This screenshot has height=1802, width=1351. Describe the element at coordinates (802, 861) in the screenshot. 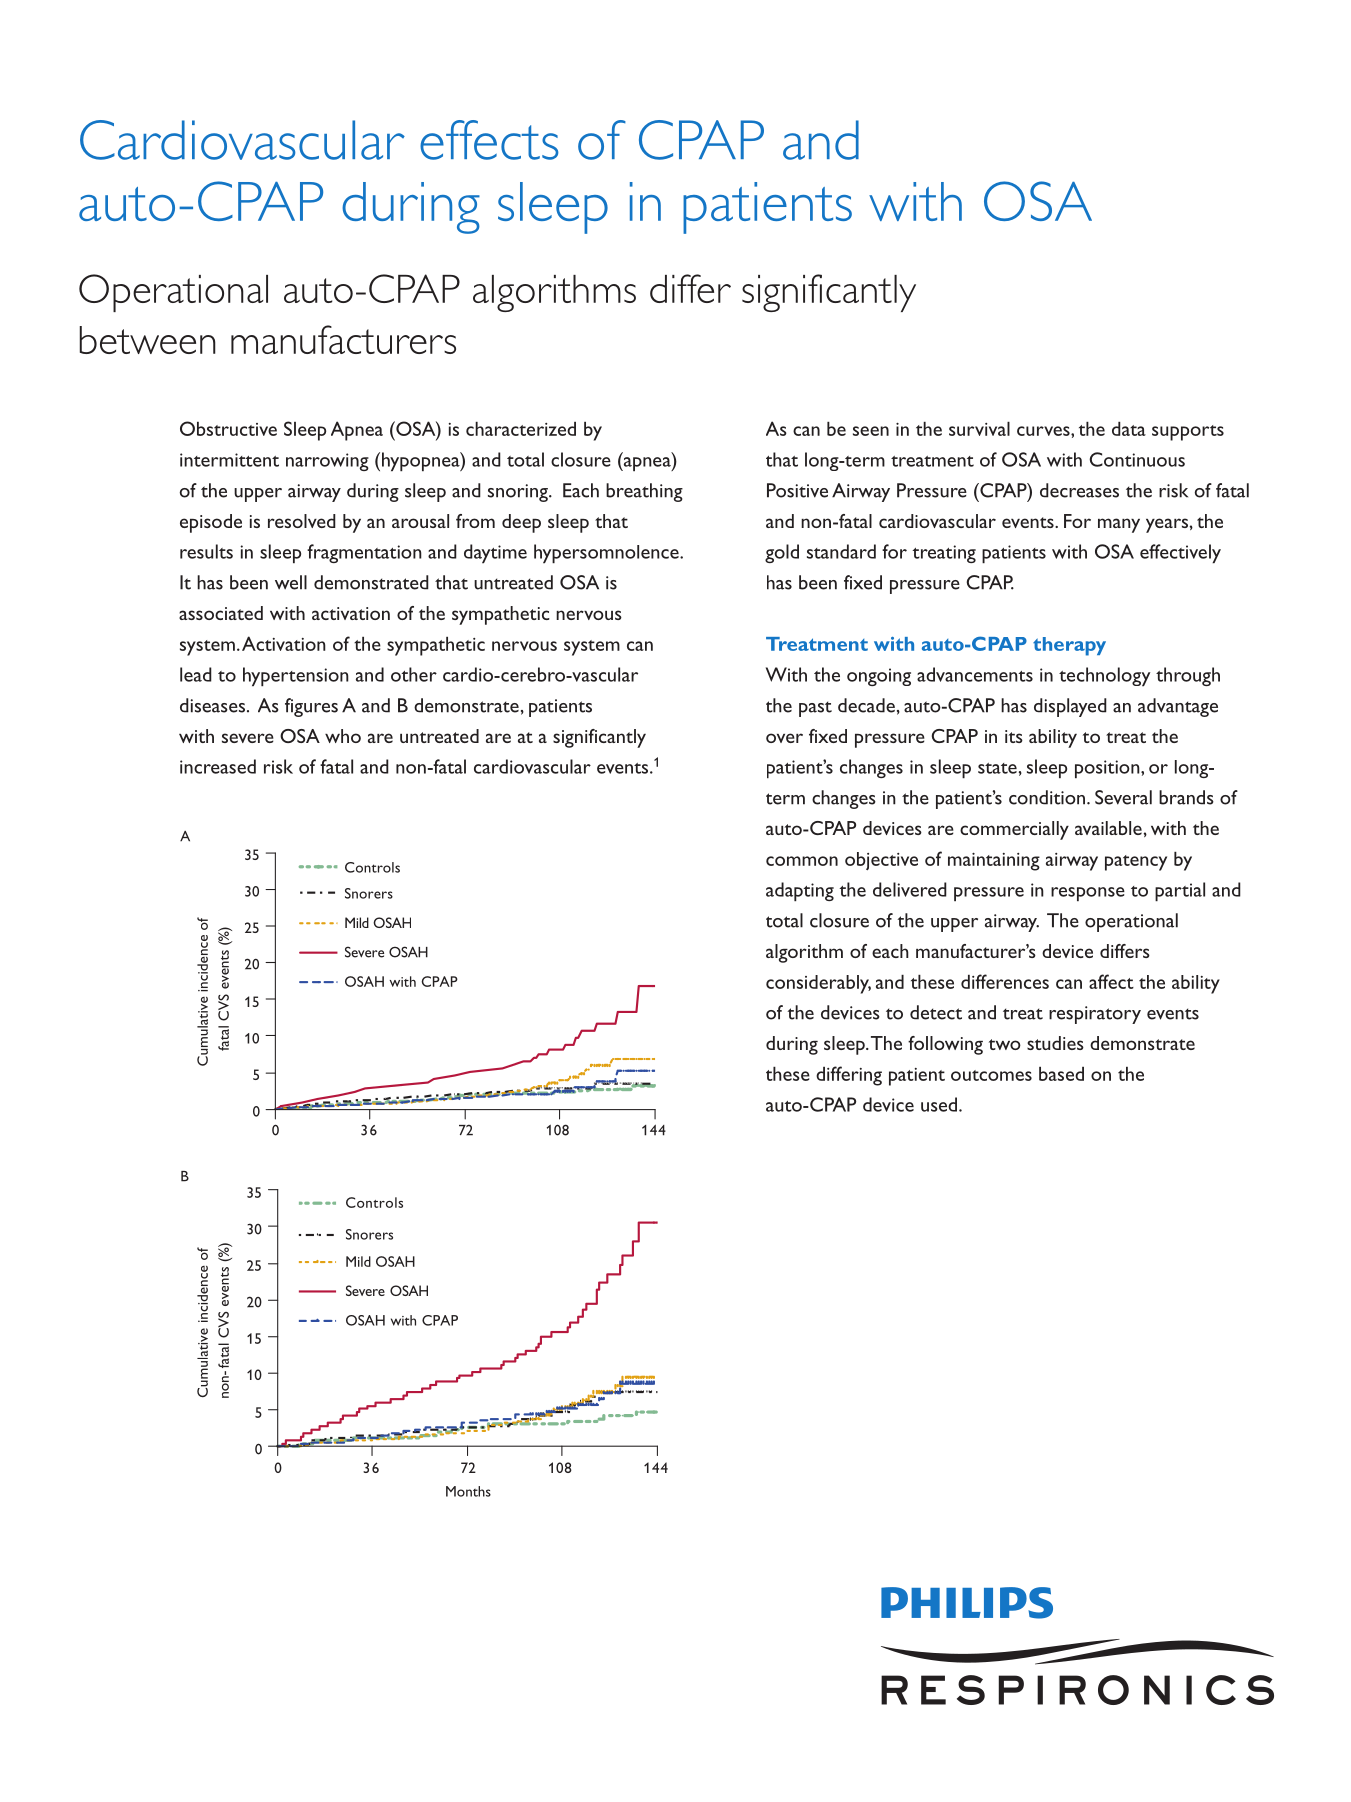

I see `common` at that location.
